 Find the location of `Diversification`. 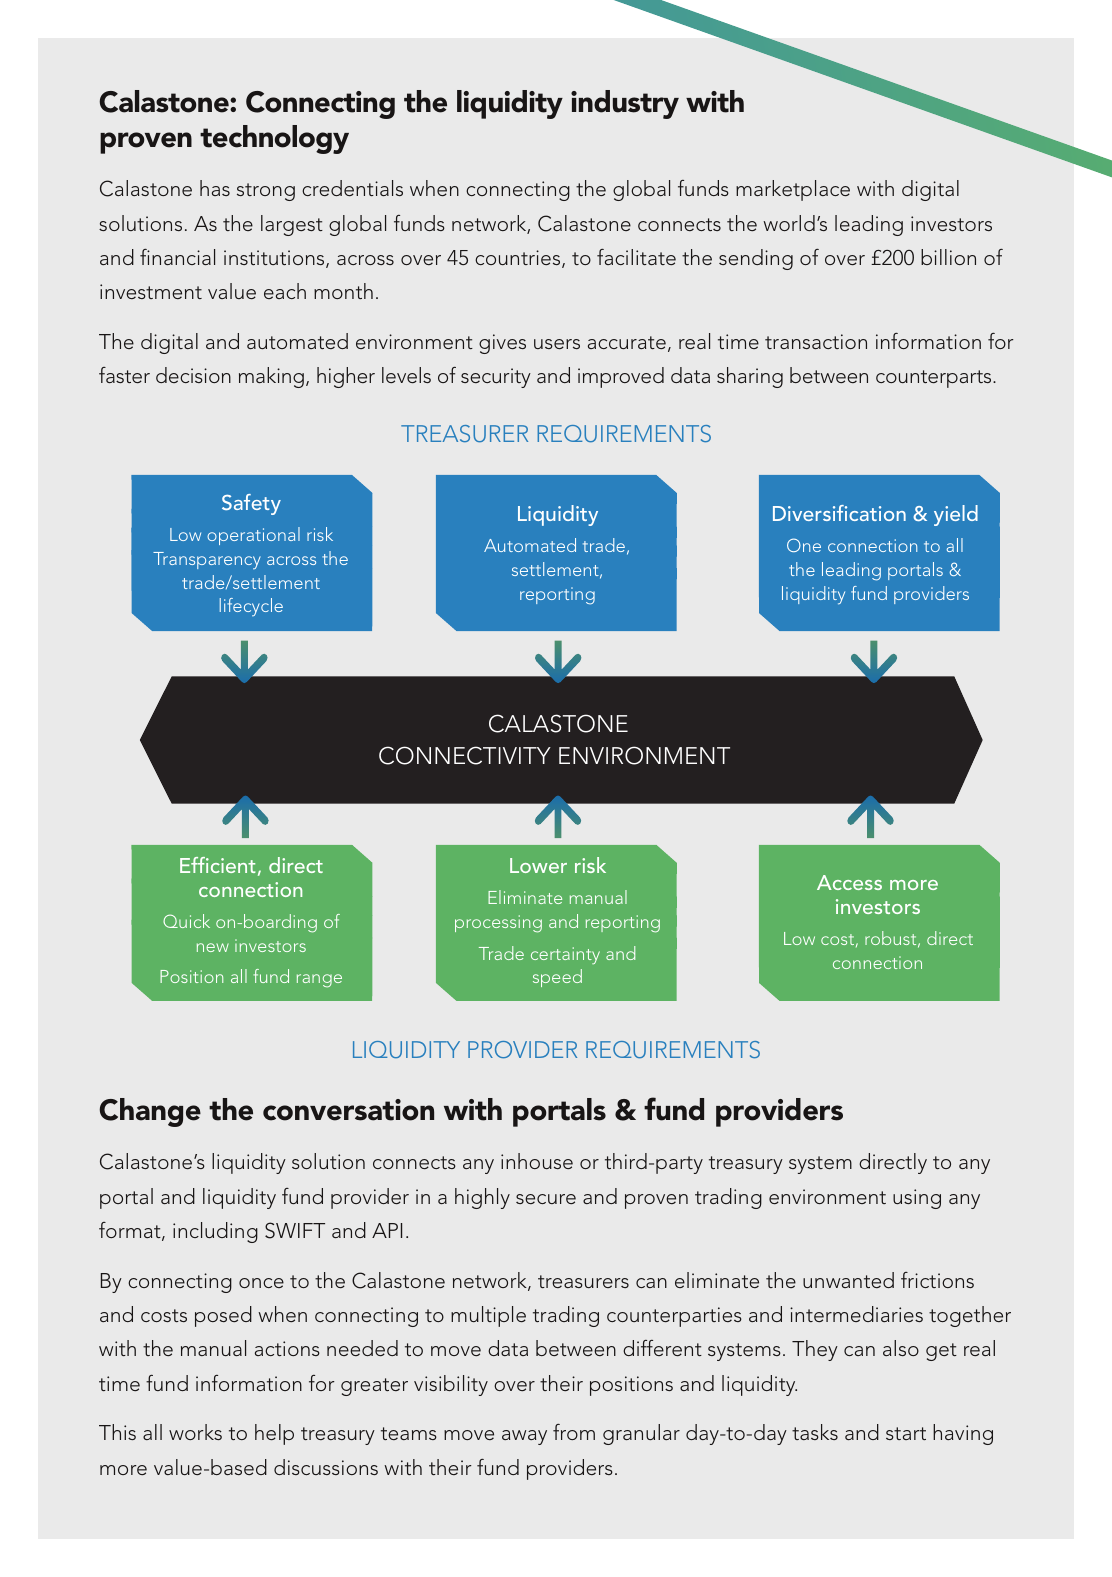

Diversification is located at coordinates (839, 513).
